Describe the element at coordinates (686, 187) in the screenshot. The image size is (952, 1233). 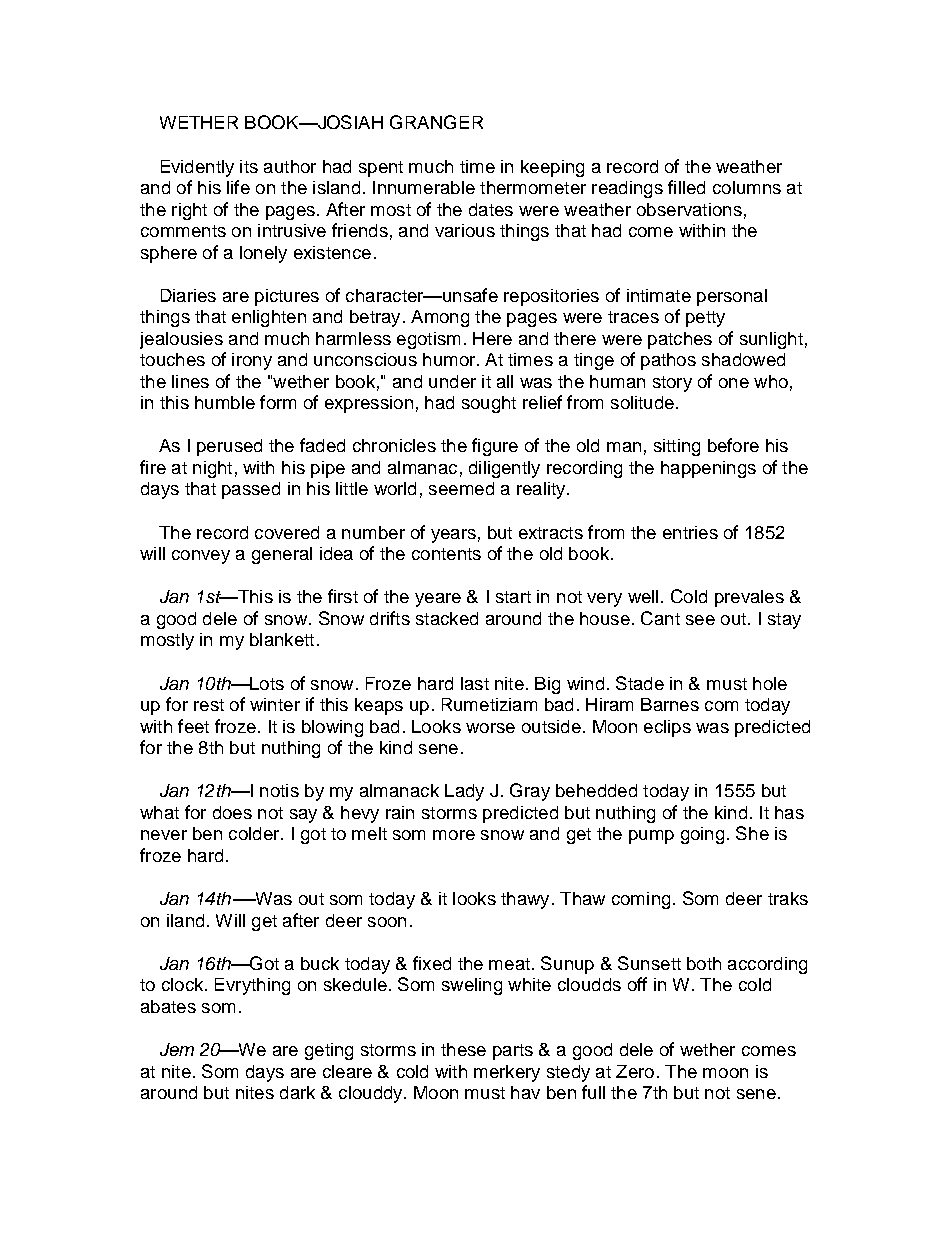
I see `filled` at that location.
